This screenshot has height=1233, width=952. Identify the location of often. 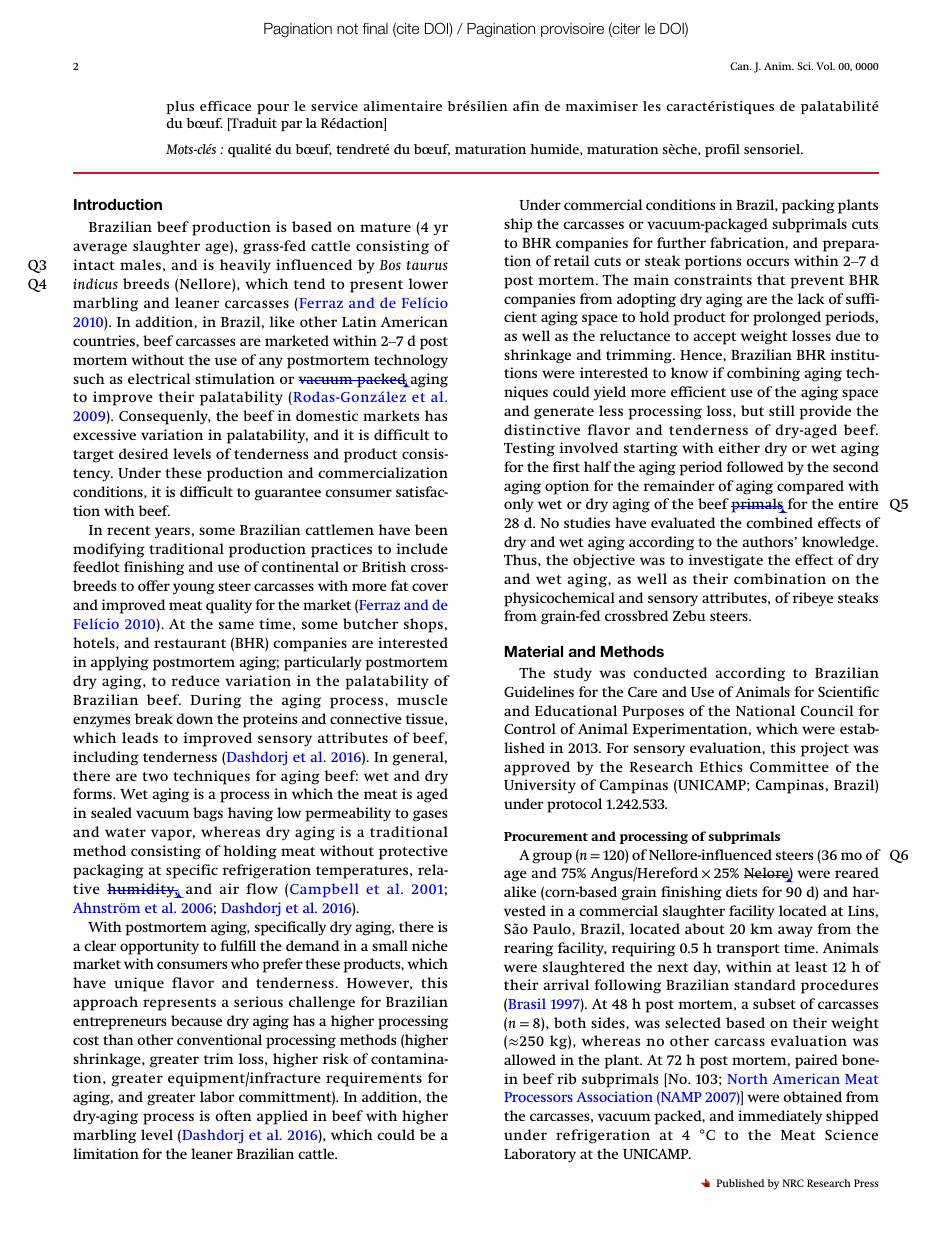
(233, 1115).
